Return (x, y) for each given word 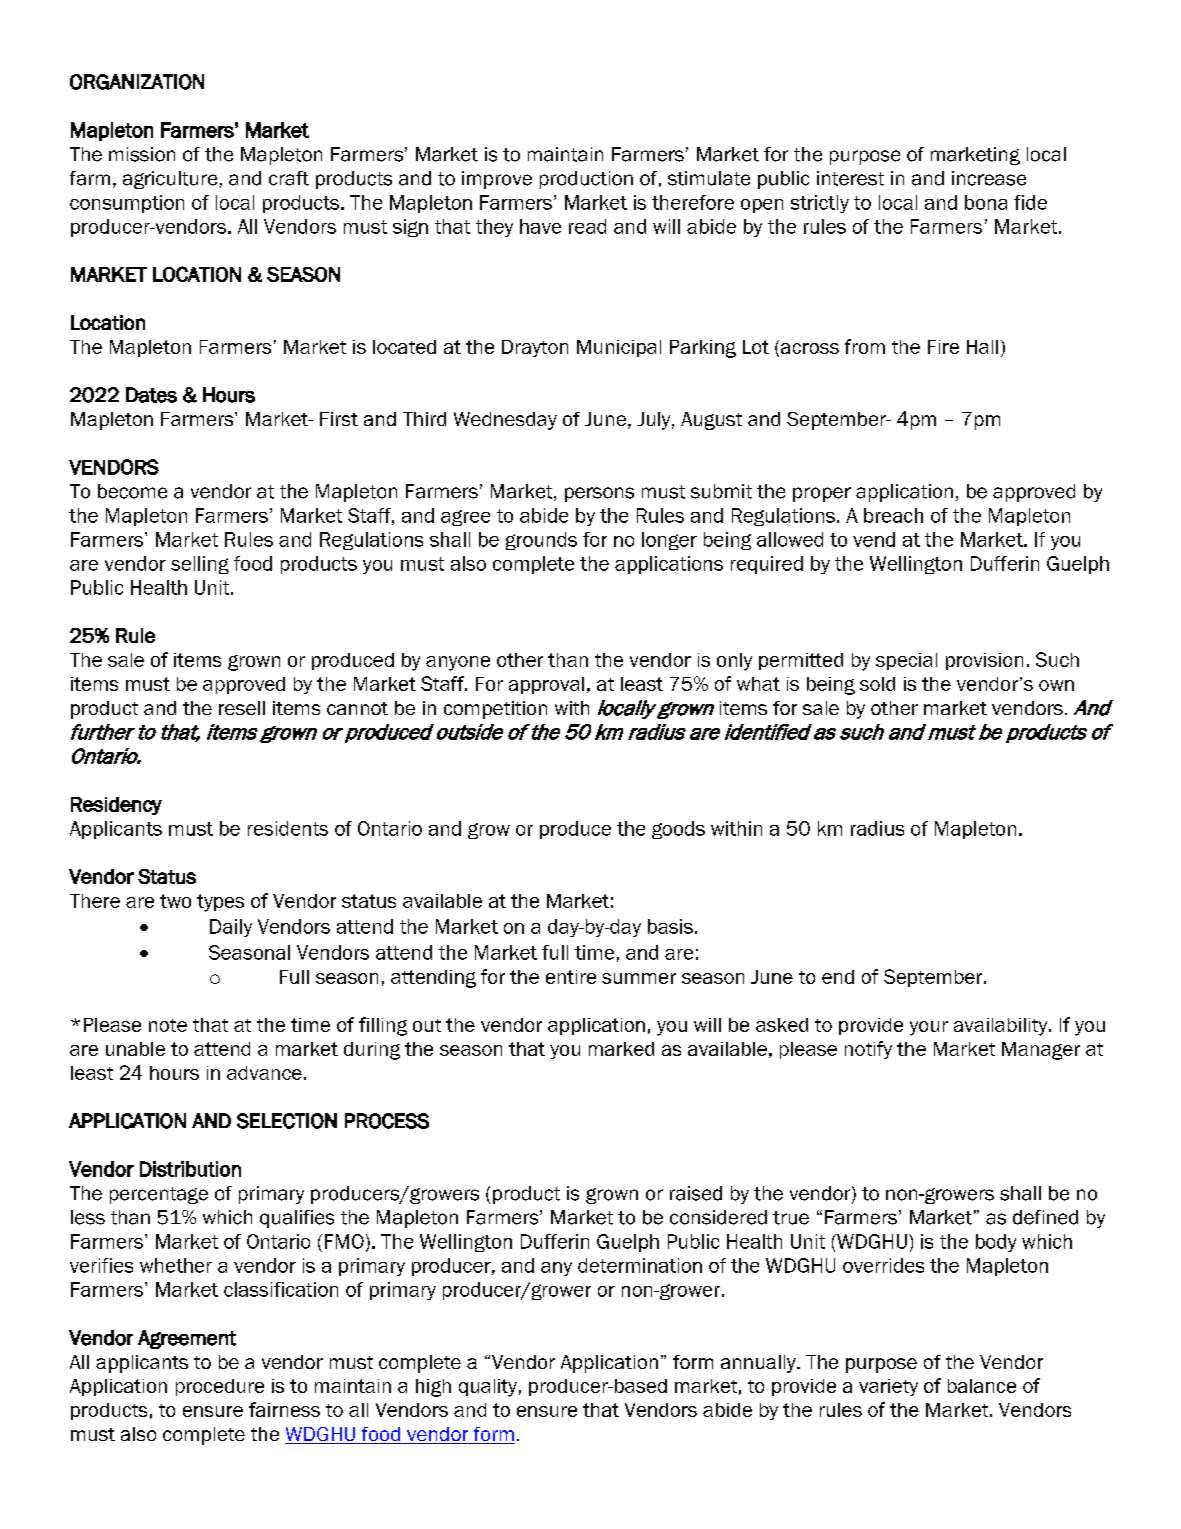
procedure (220, 1387)
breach (893, 515)
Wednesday (505, 421)
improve (497, 180)
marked (621, 1049)
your (929, 1028)
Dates (151, 395)
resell (242, 708)
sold (877, 684)
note (168, 1025)
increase (989, 178)
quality (488, 1388)
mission (142, 154)
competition (495, 710)
